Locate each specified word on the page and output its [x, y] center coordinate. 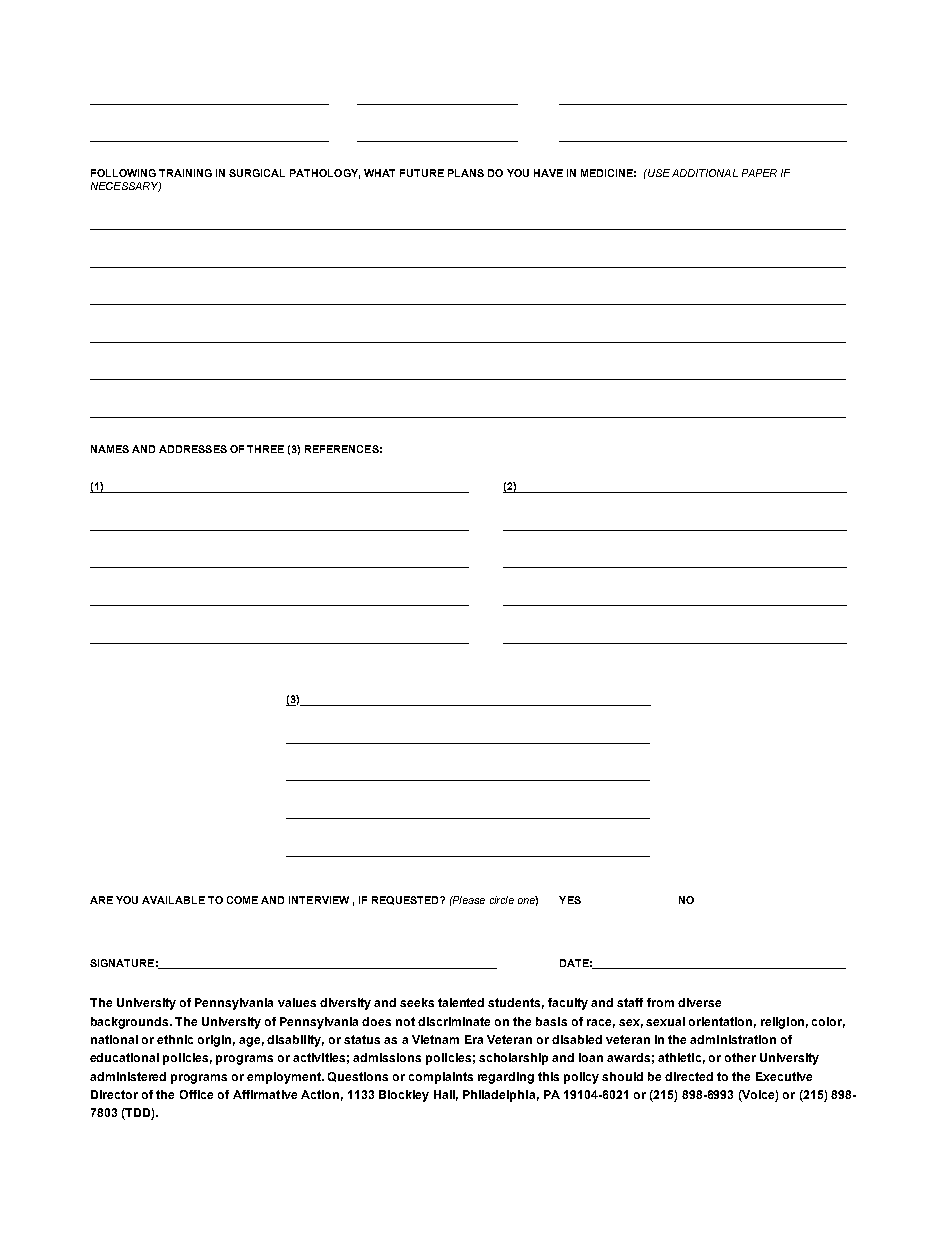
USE [658, 173]
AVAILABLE [173, 900]
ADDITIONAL [705, 173]
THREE [265, 449]
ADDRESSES [193, 449]
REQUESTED [406, 900]
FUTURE [422, 173]
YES [570, 900]
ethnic [175, 1039]
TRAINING [185, 173]
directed [689, 1076]
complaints [441, 1078]
